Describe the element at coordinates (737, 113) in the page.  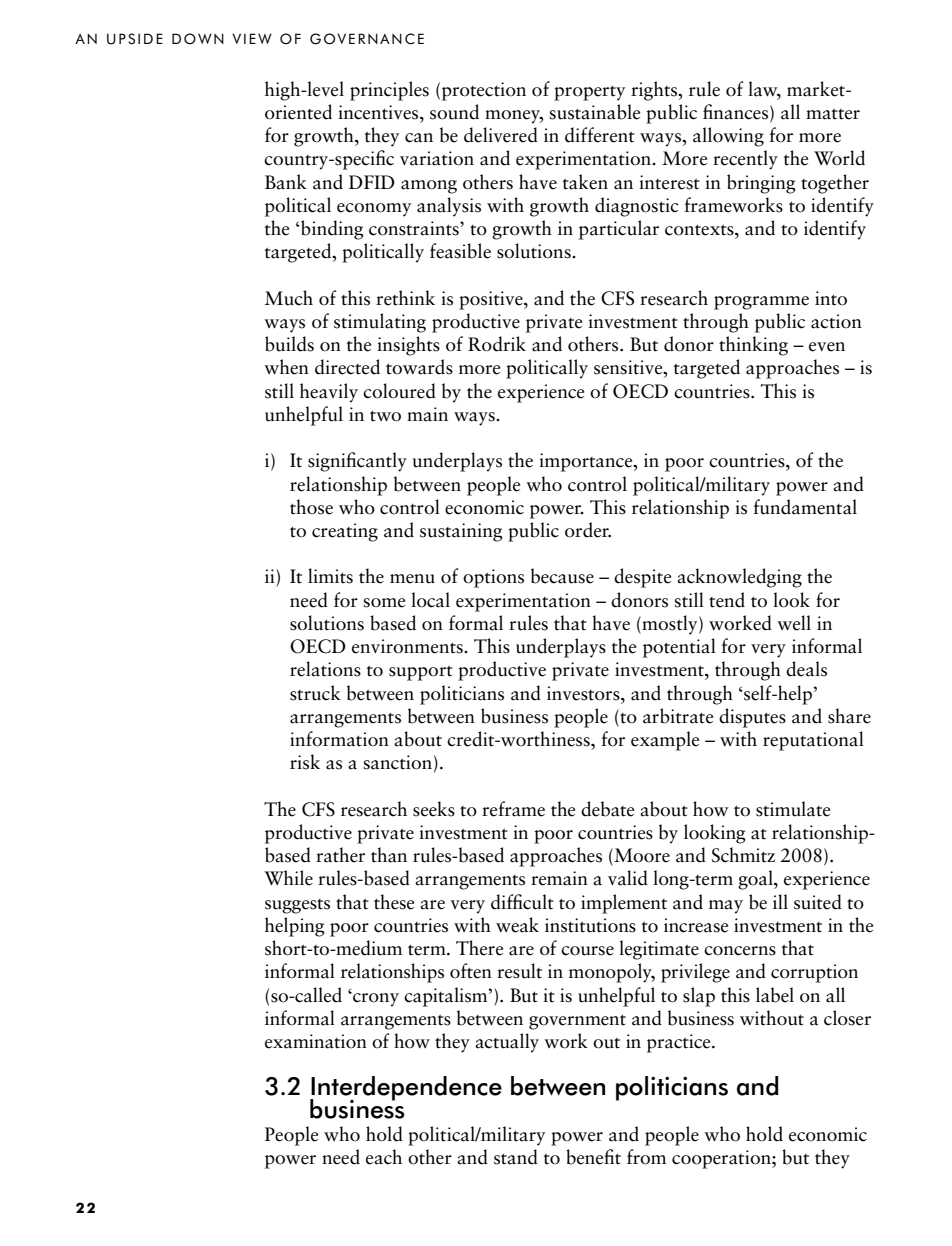
I see `finances` at that location.
